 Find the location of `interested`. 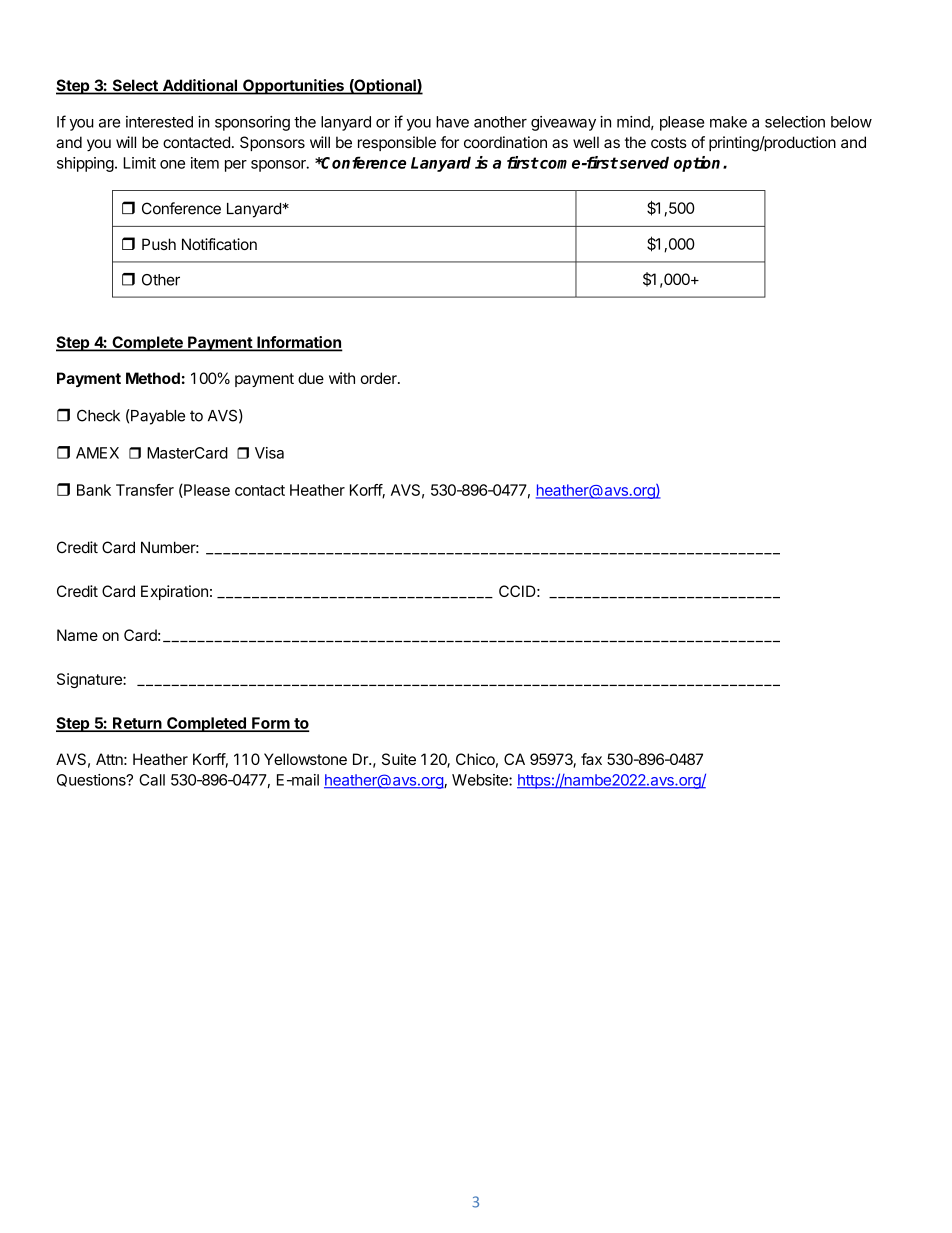

interested is located at coordinates (159, 122).
